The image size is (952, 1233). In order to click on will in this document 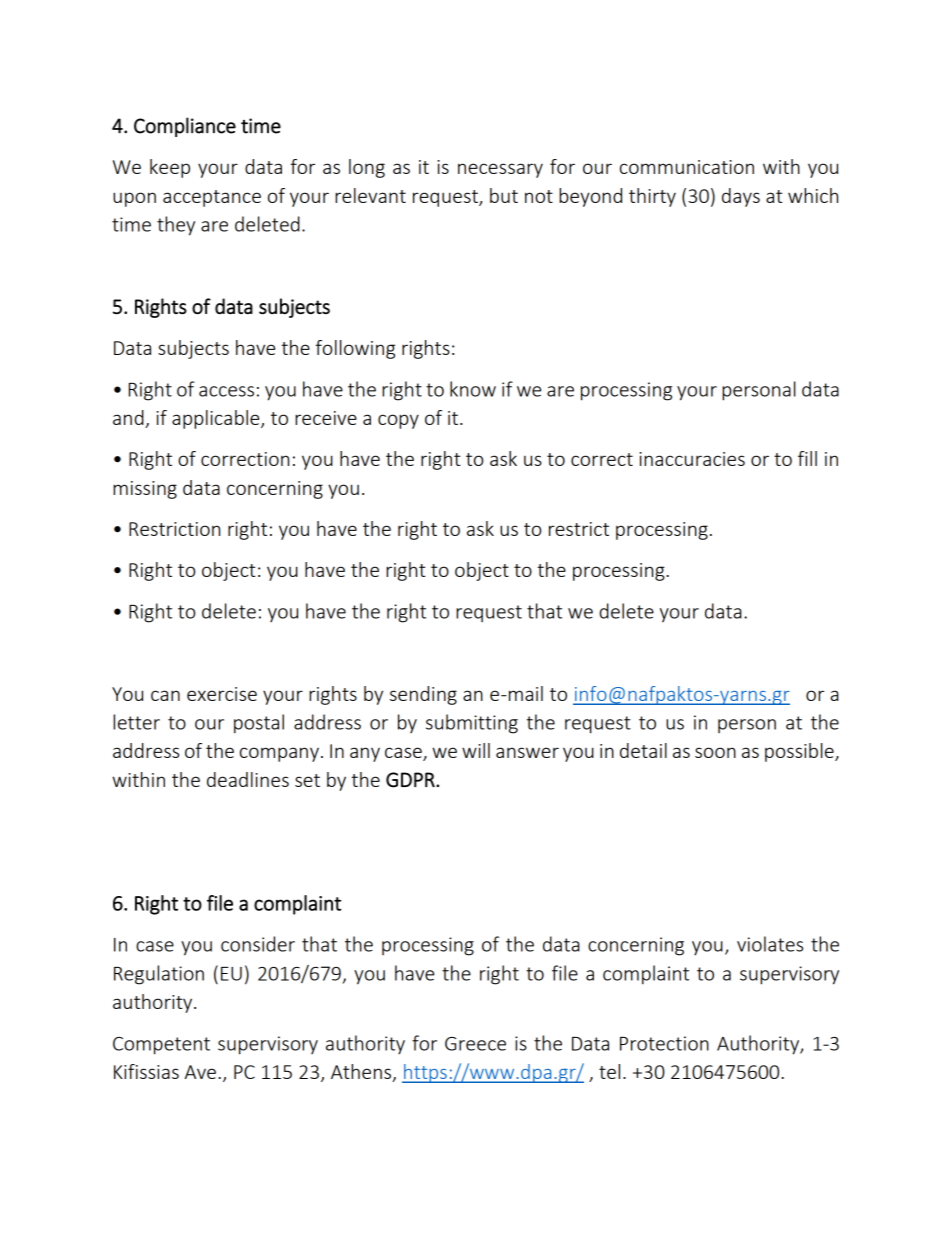, I will do `click(476, 750)`.
